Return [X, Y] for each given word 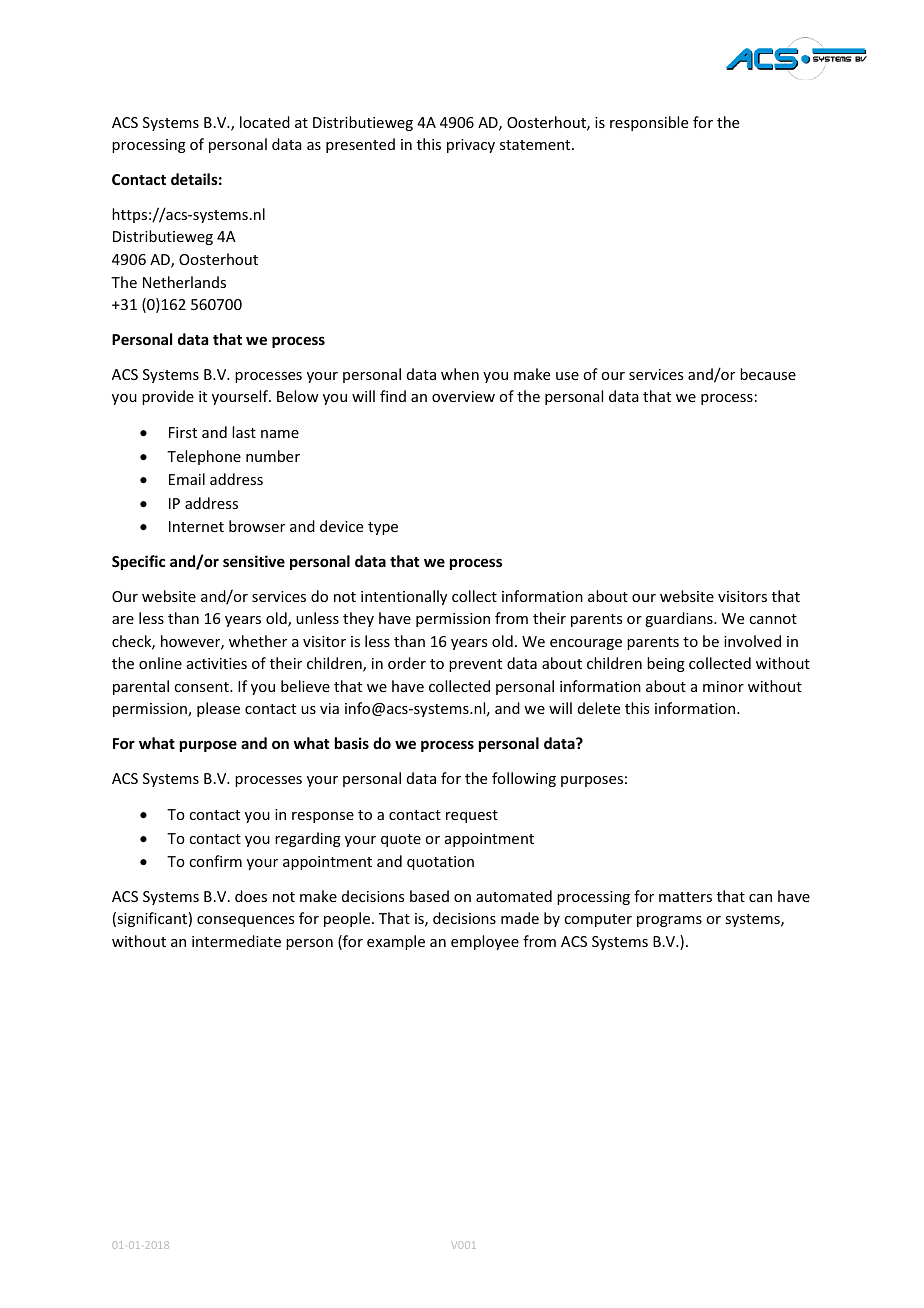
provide [168, 397]
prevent [475, 665]
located [265, 122]
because [768, 374]
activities [217, 663]
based [429, 896]
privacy [471, 146]
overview [463, 396]
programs [669, 921]
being [666, 664]
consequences [245, 921]
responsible [649, 123]
